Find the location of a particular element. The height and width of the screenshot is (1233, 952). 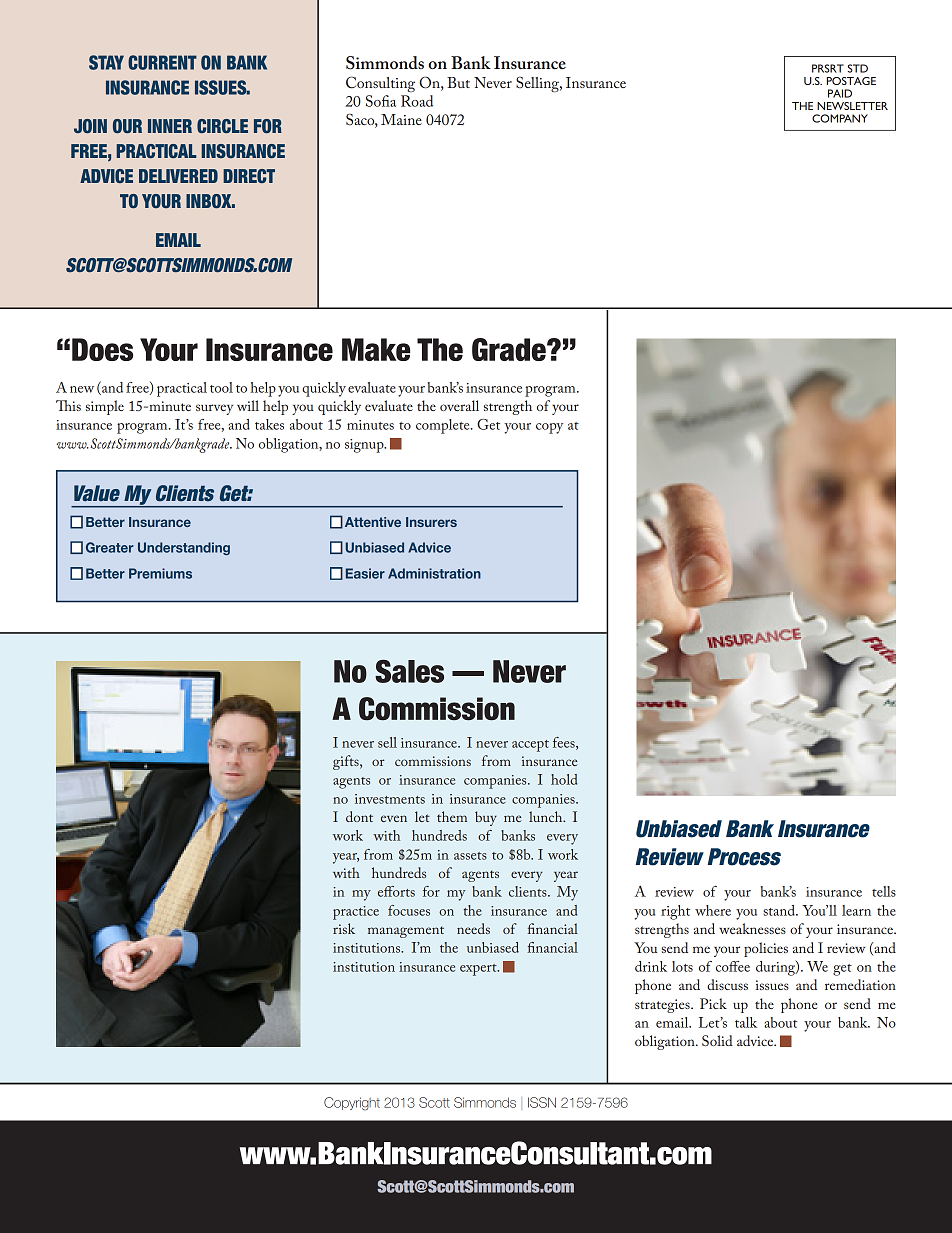

overall is located at coordinates (459, 405).
